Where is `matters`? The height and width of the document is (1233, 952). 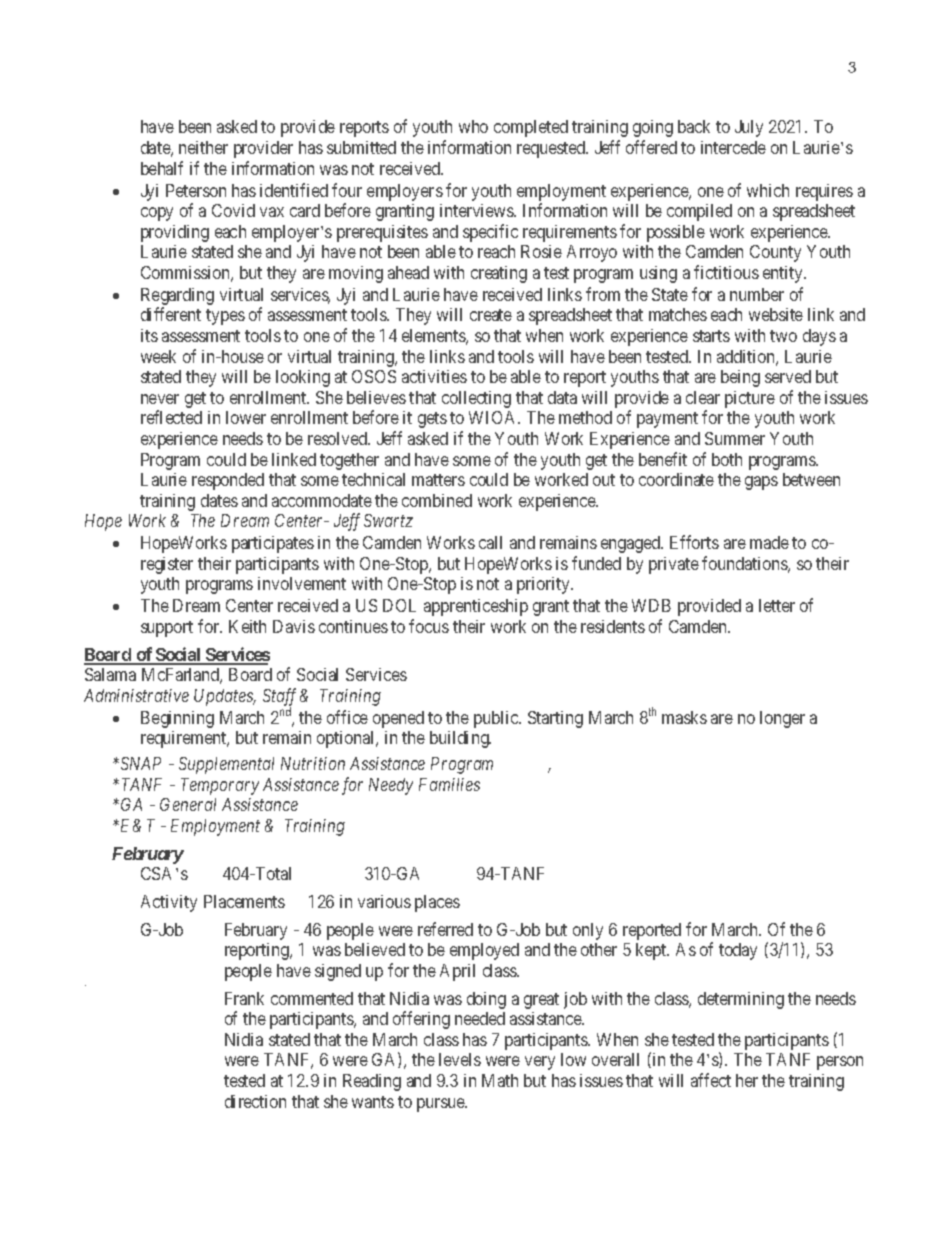
matters is located at coordinates (438, 480).
